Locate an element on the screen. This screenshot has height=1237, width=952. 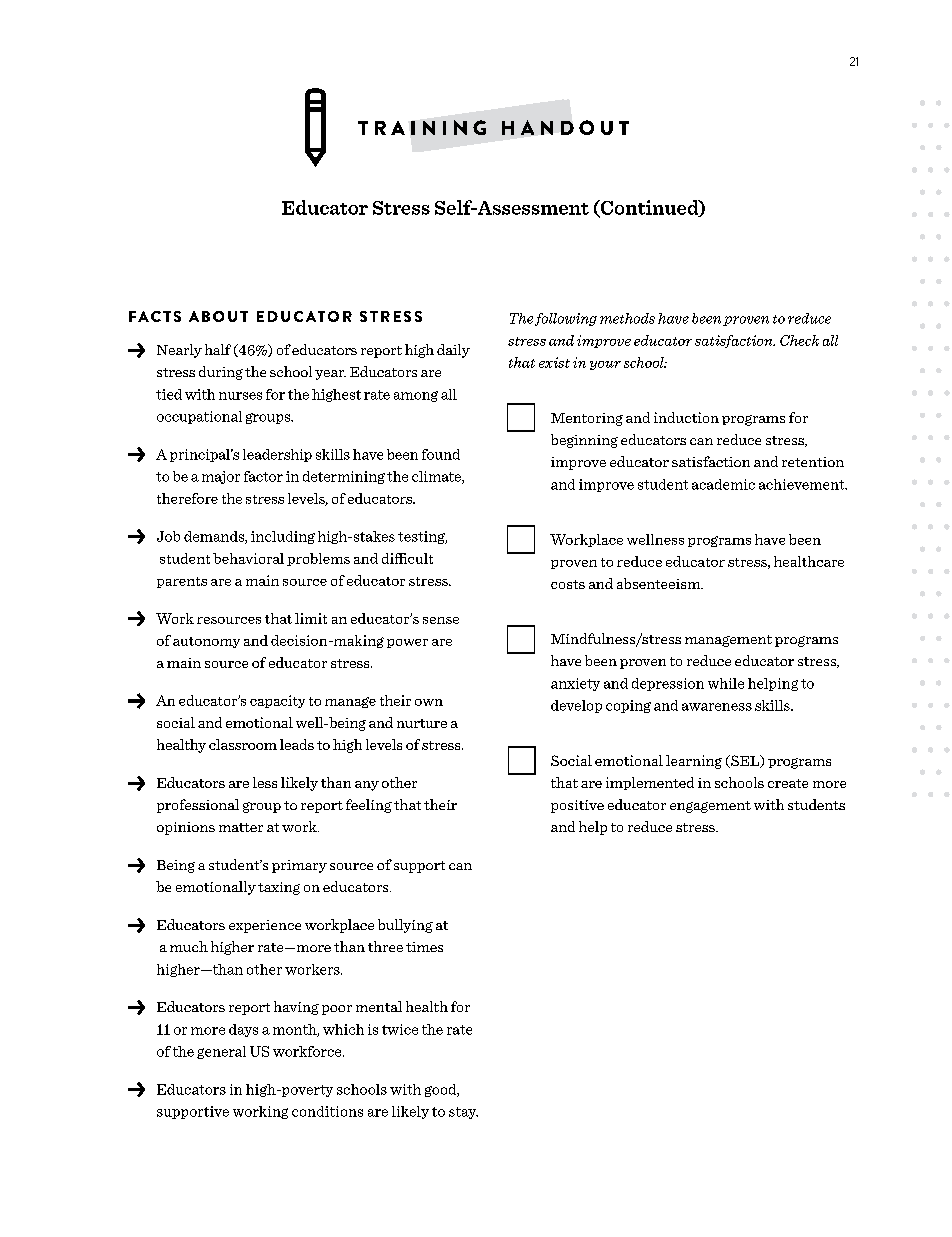
engagement is located at coordinates (710, 807).
